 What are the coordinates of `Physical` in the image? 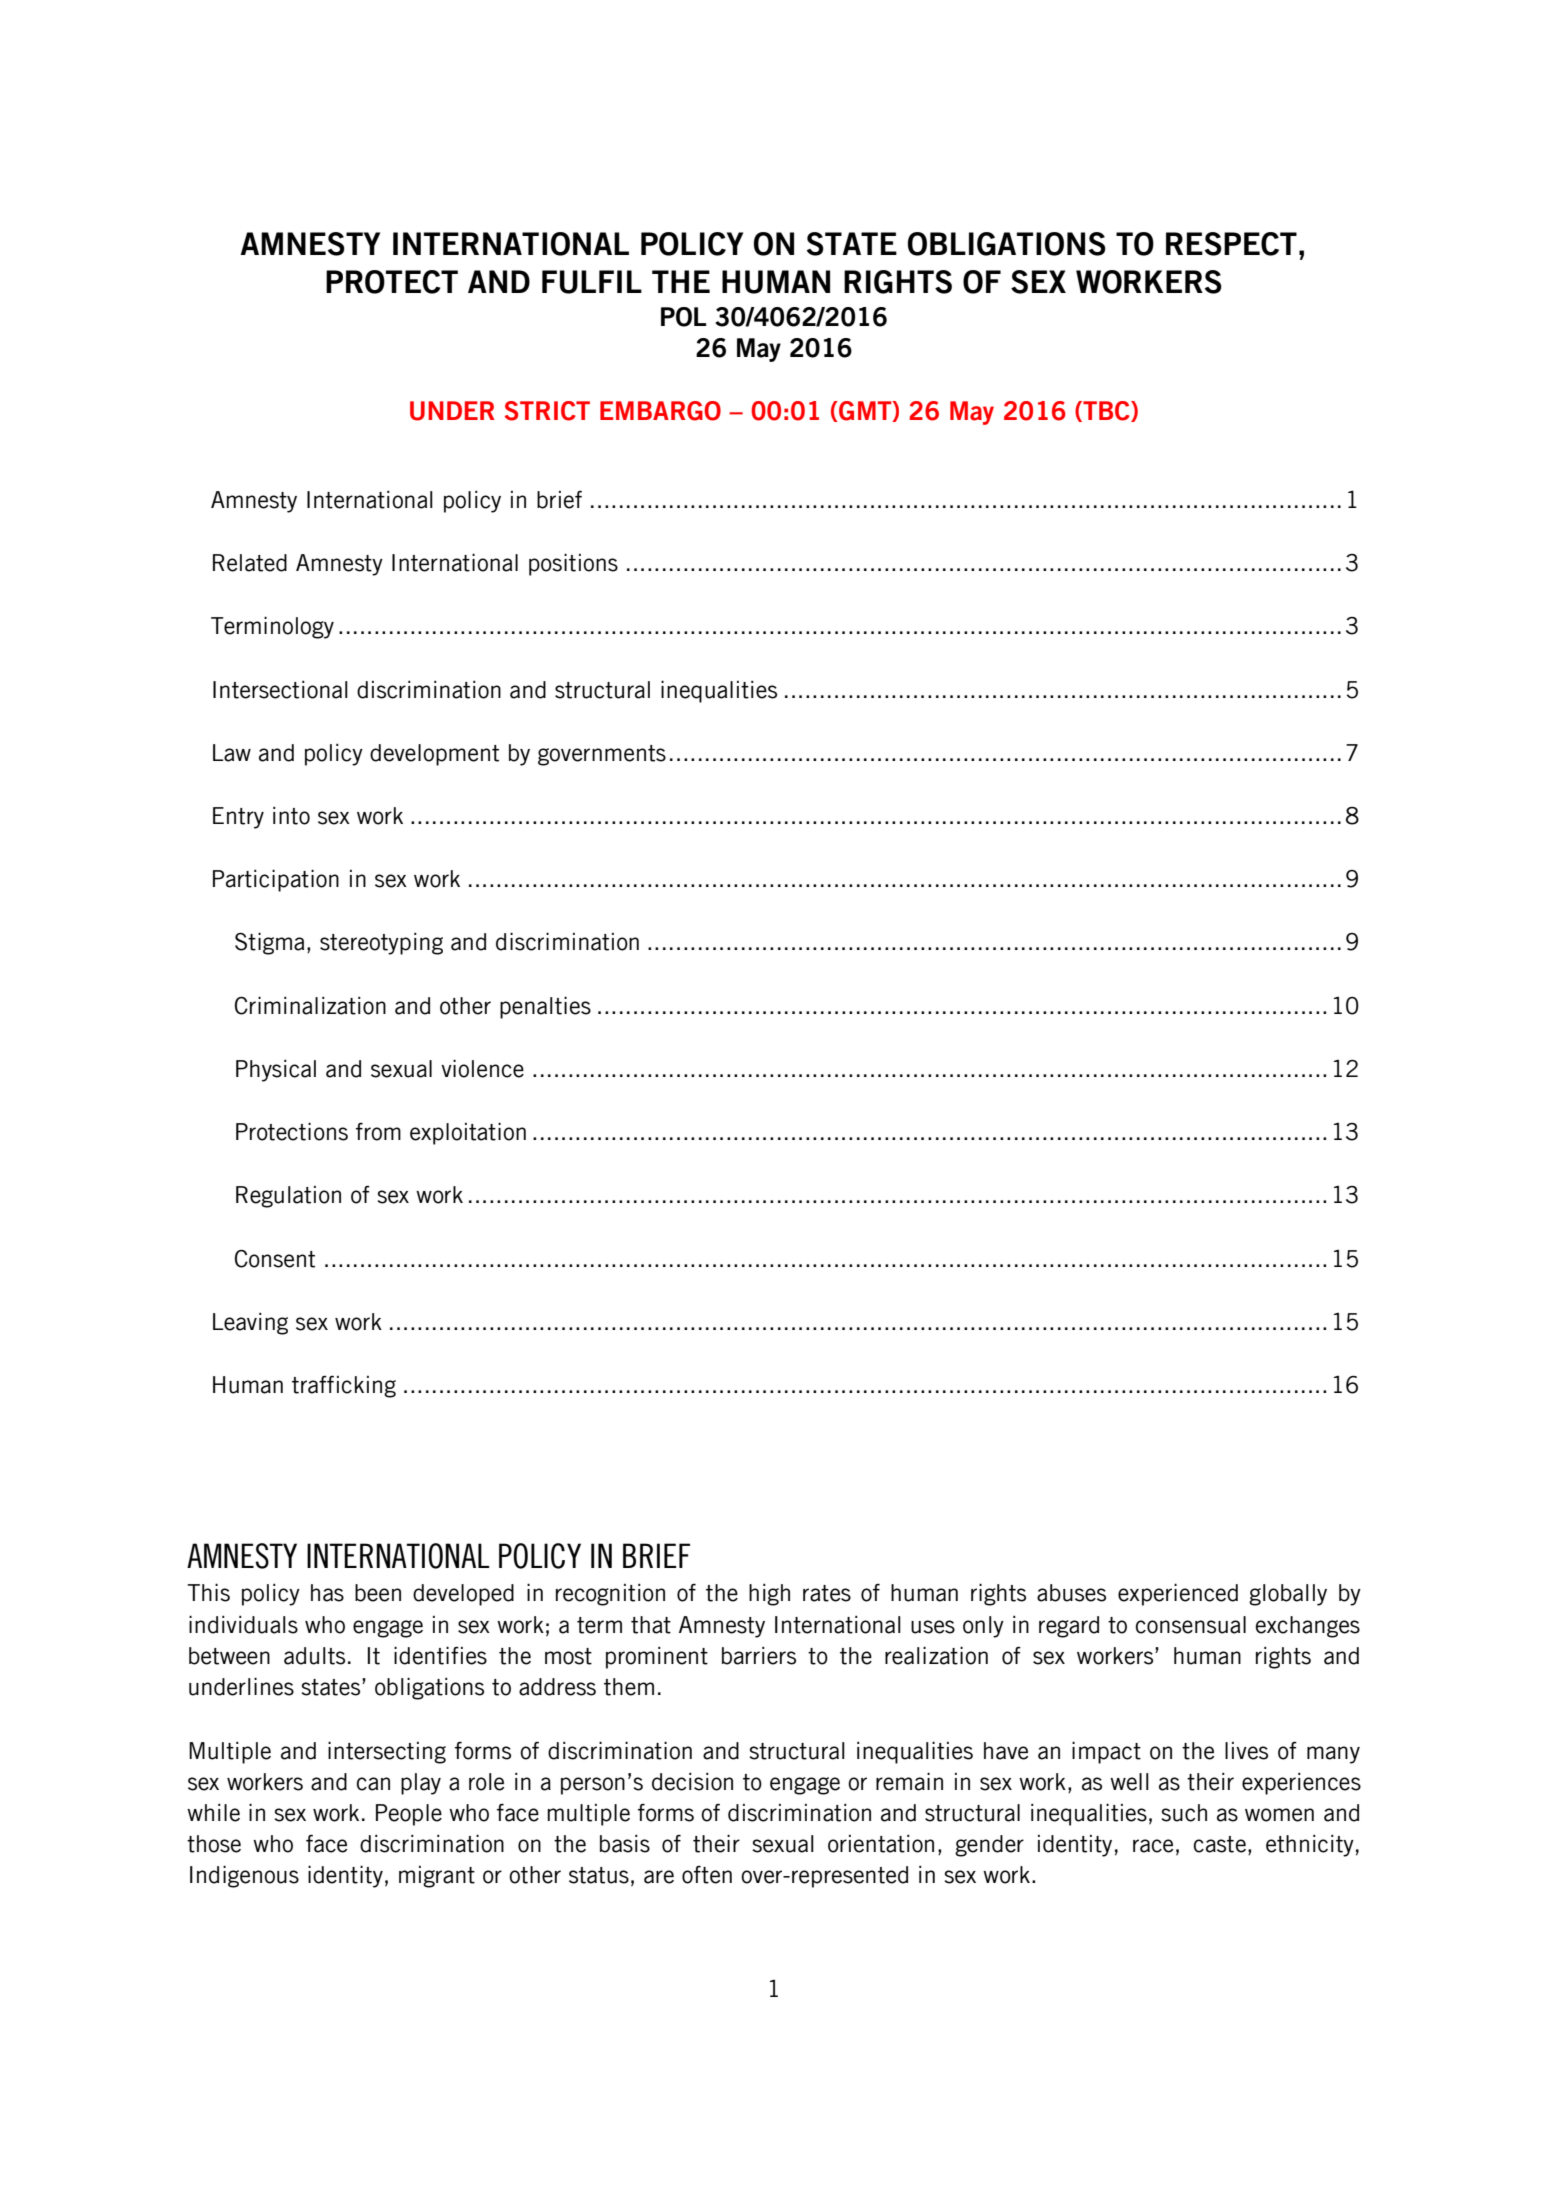 It's located at (276, 1070).
